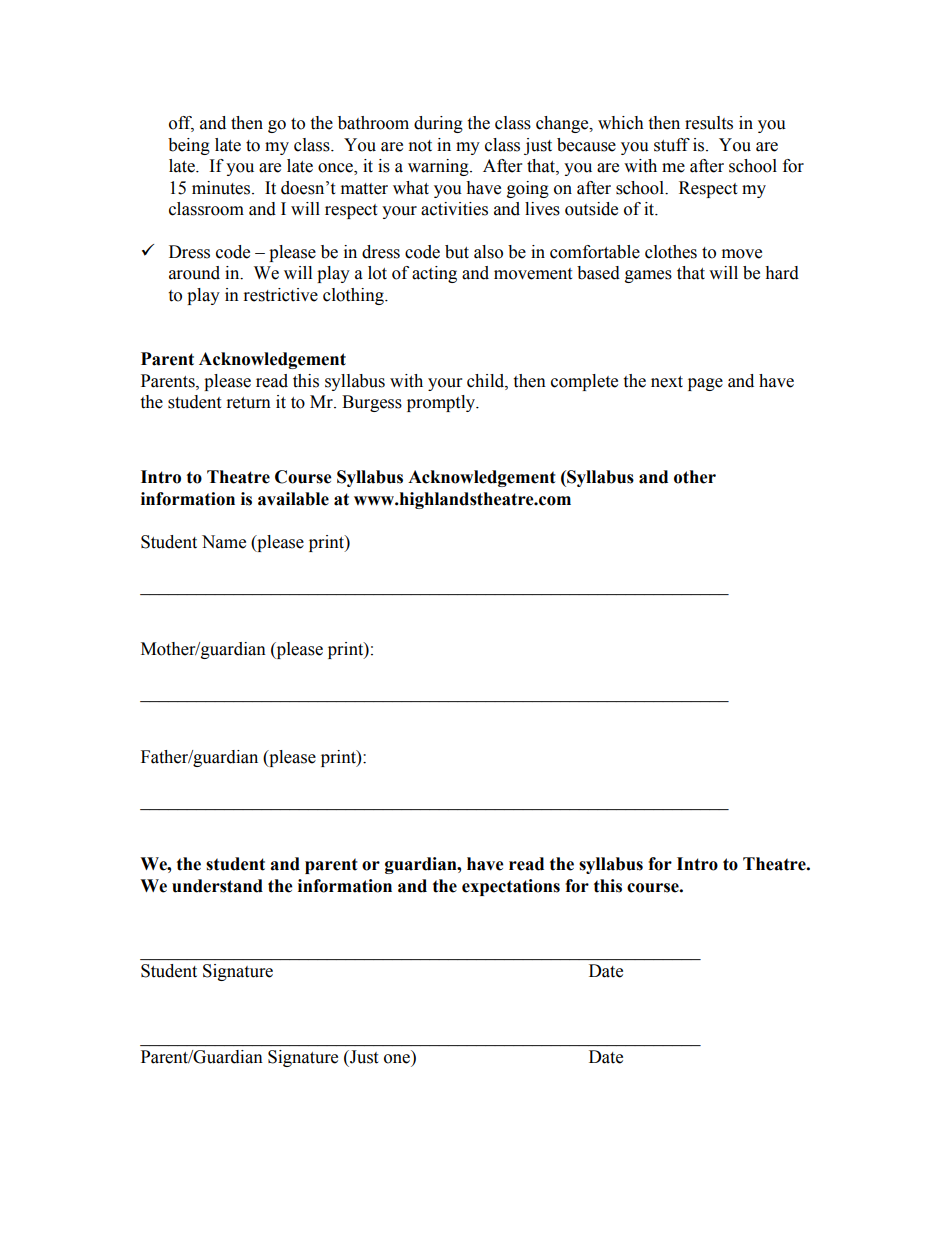 Image resolution: width=952 pixels, height=1233 pixels. I want to click on one, so click(397, 1059).
